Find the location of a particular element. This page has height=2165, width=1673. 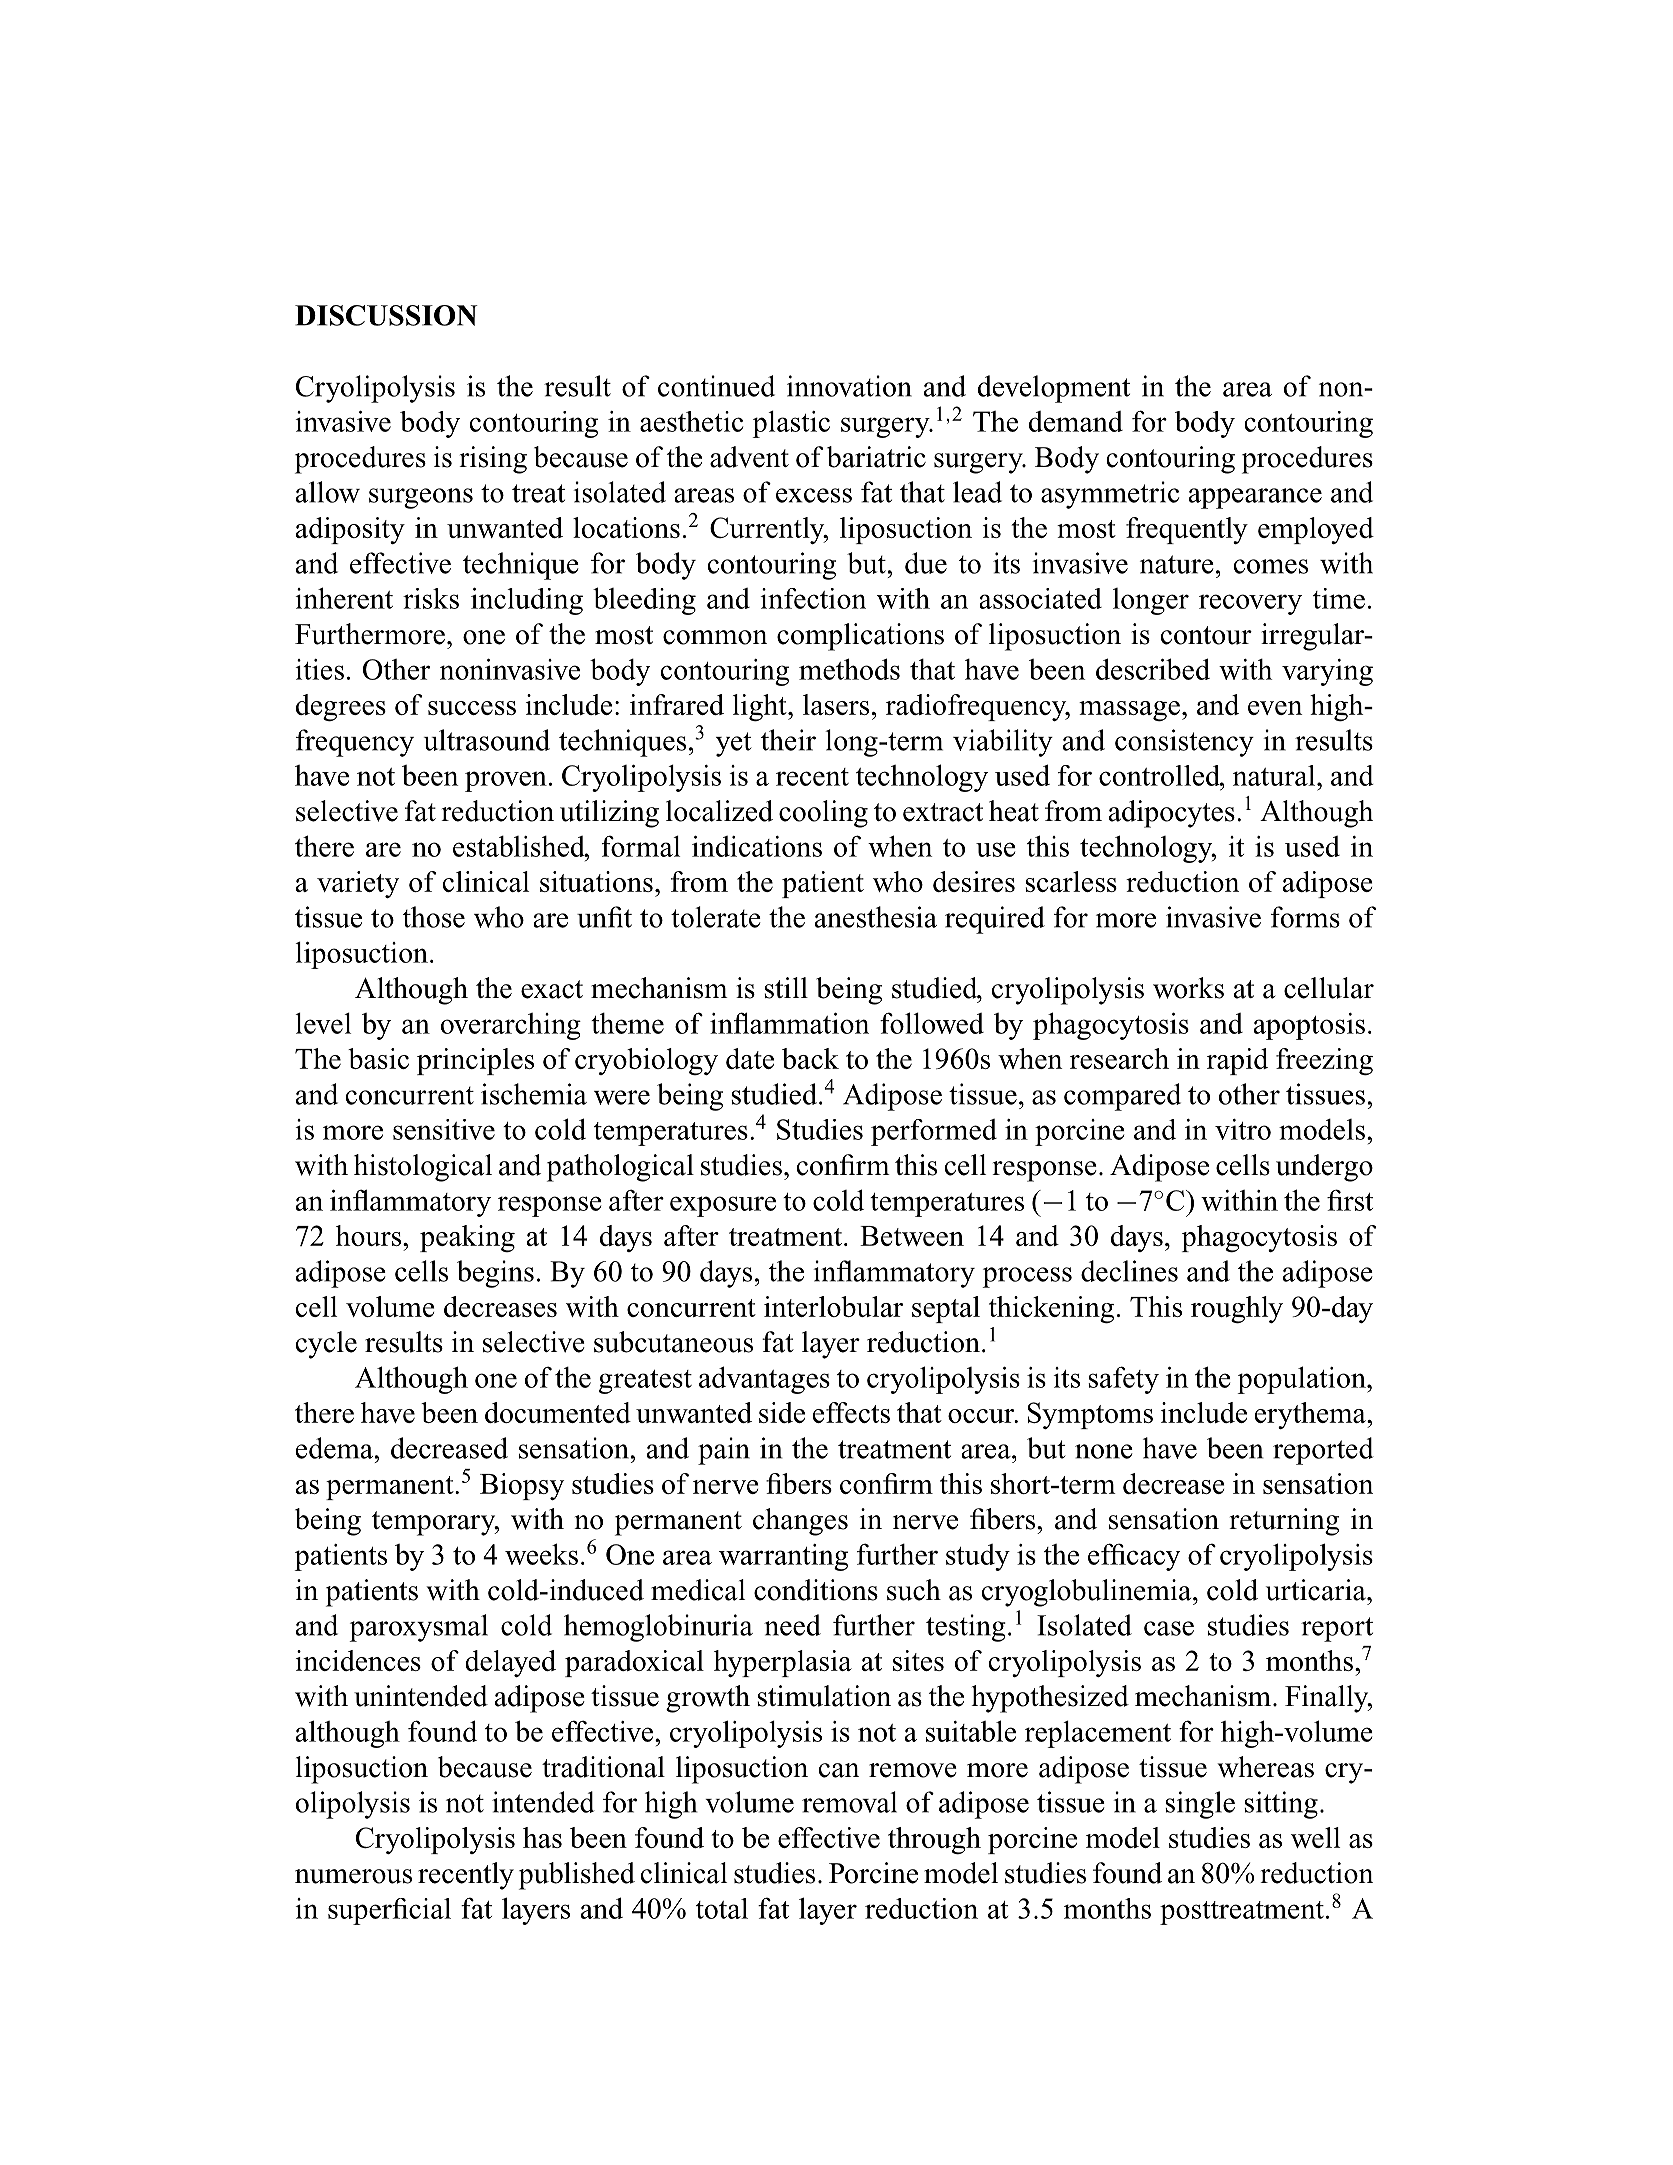

superficial is located at coordinates (389, 1911).
